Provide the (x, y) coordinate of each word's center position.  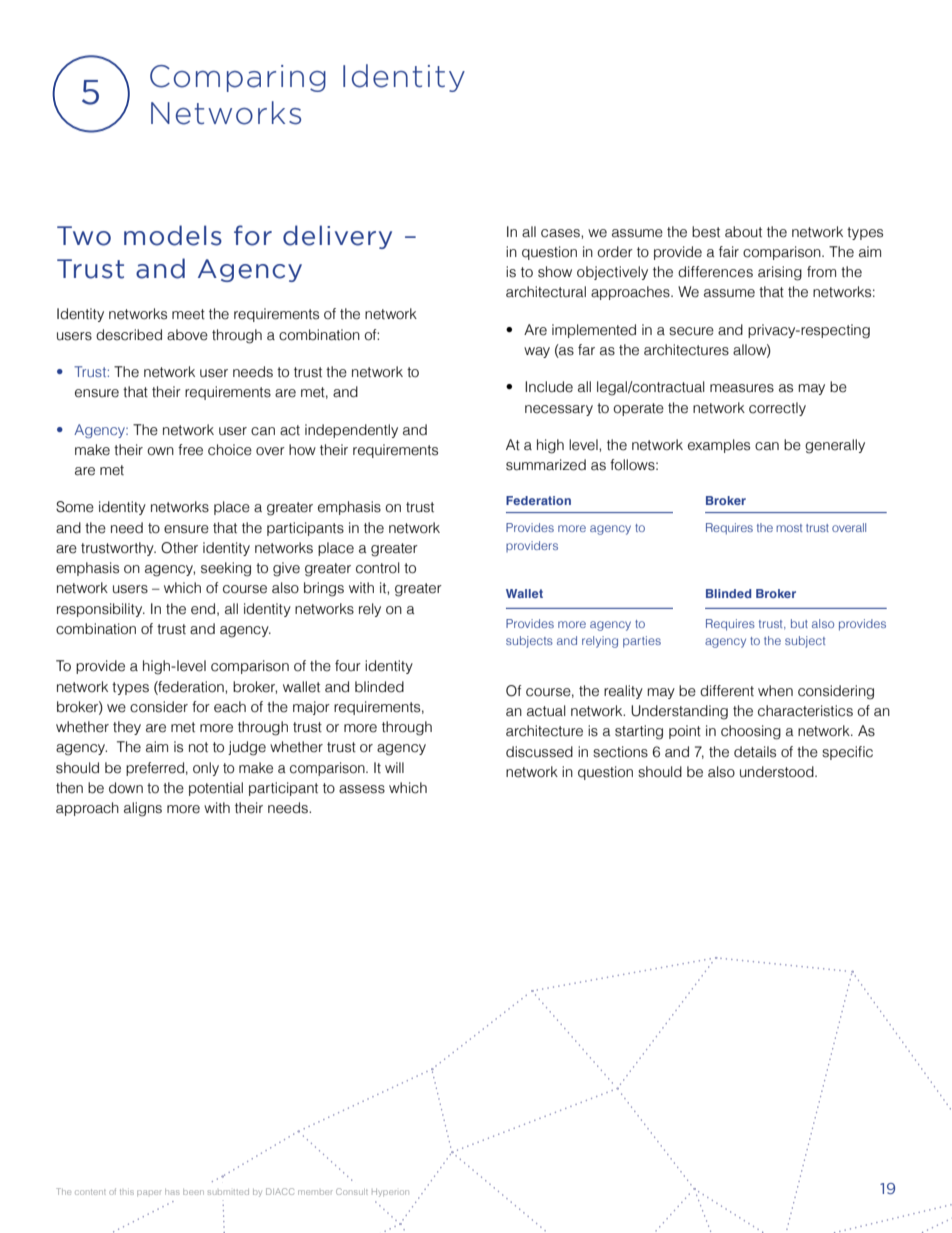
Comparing (238, 78)
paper (149, 1193)
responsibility (101, 610)
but (799, 623)
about (743, 232)
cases (561, 233)
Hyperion (390, 1193)
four (348, 666)
